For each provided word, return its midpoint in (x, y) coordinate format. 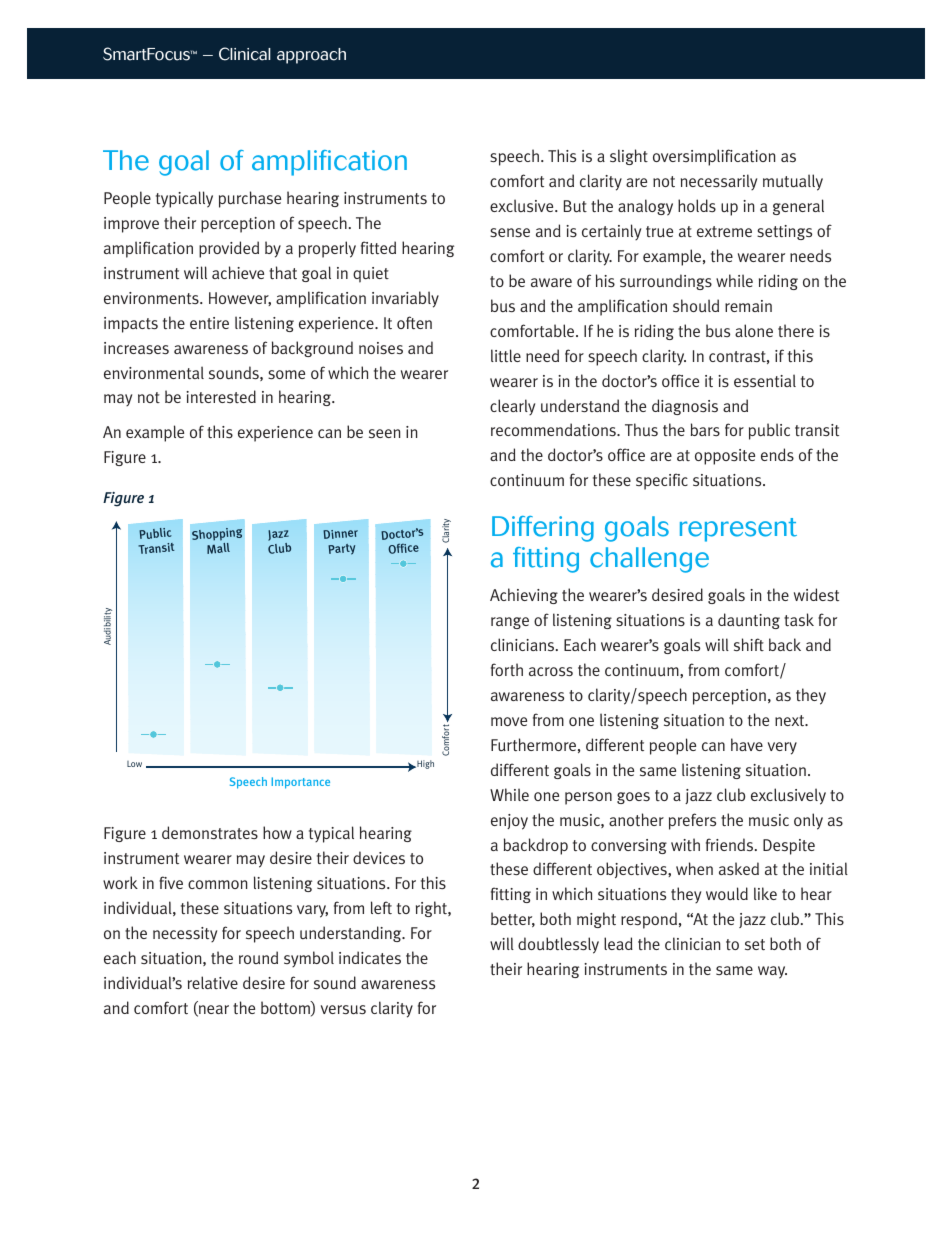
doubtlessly (558, 945)
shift (749, 644)
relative (213, 982)
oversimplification (714, 157)
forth (507, 669)
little (506, 355)
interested (221, 396)
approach (311, 56)
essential (765, 380)
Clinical (245, 54)
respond (649, 920)
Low (134, 764)
